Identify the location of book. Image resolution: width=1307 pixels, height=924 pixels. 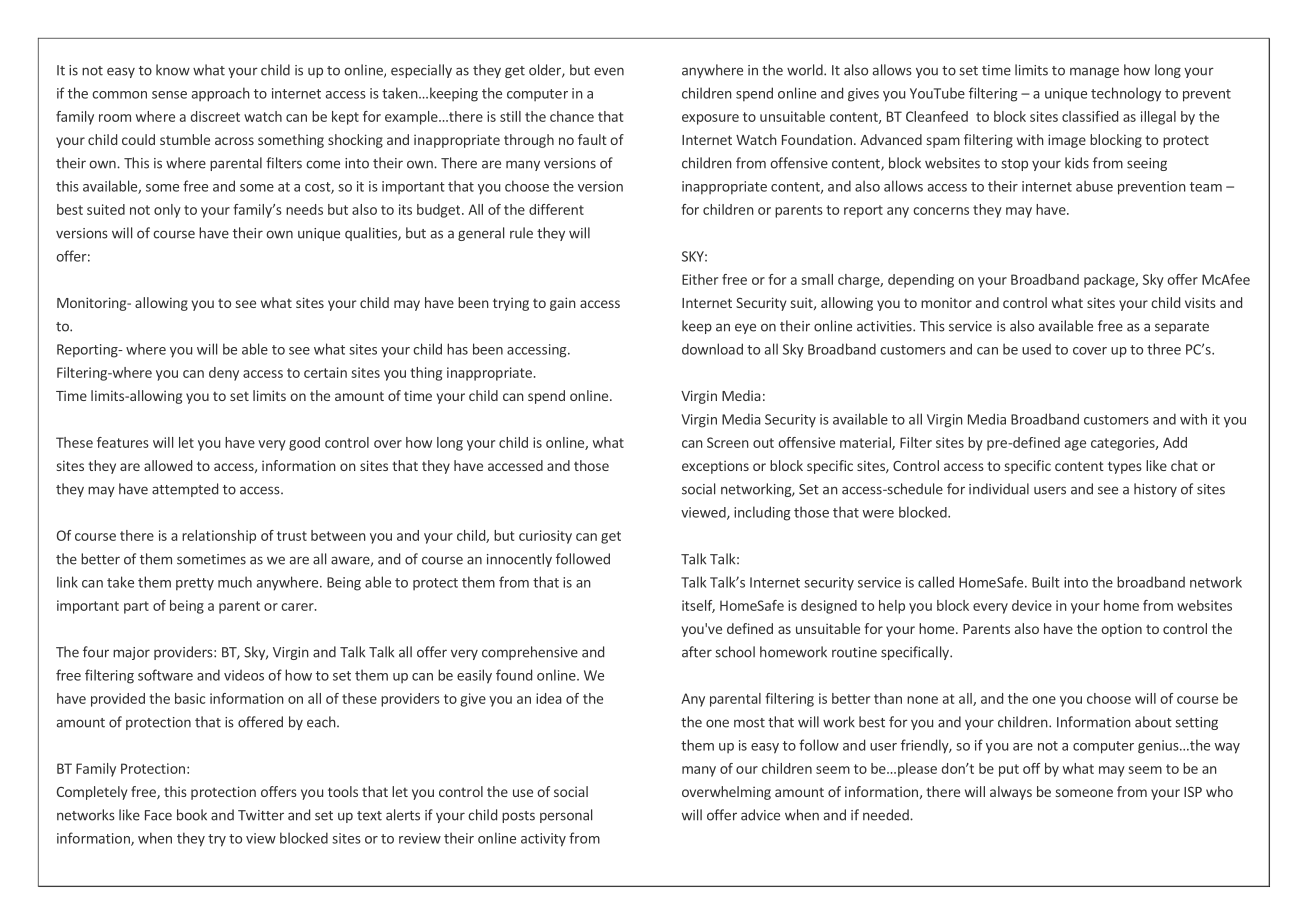
(192, 815).
